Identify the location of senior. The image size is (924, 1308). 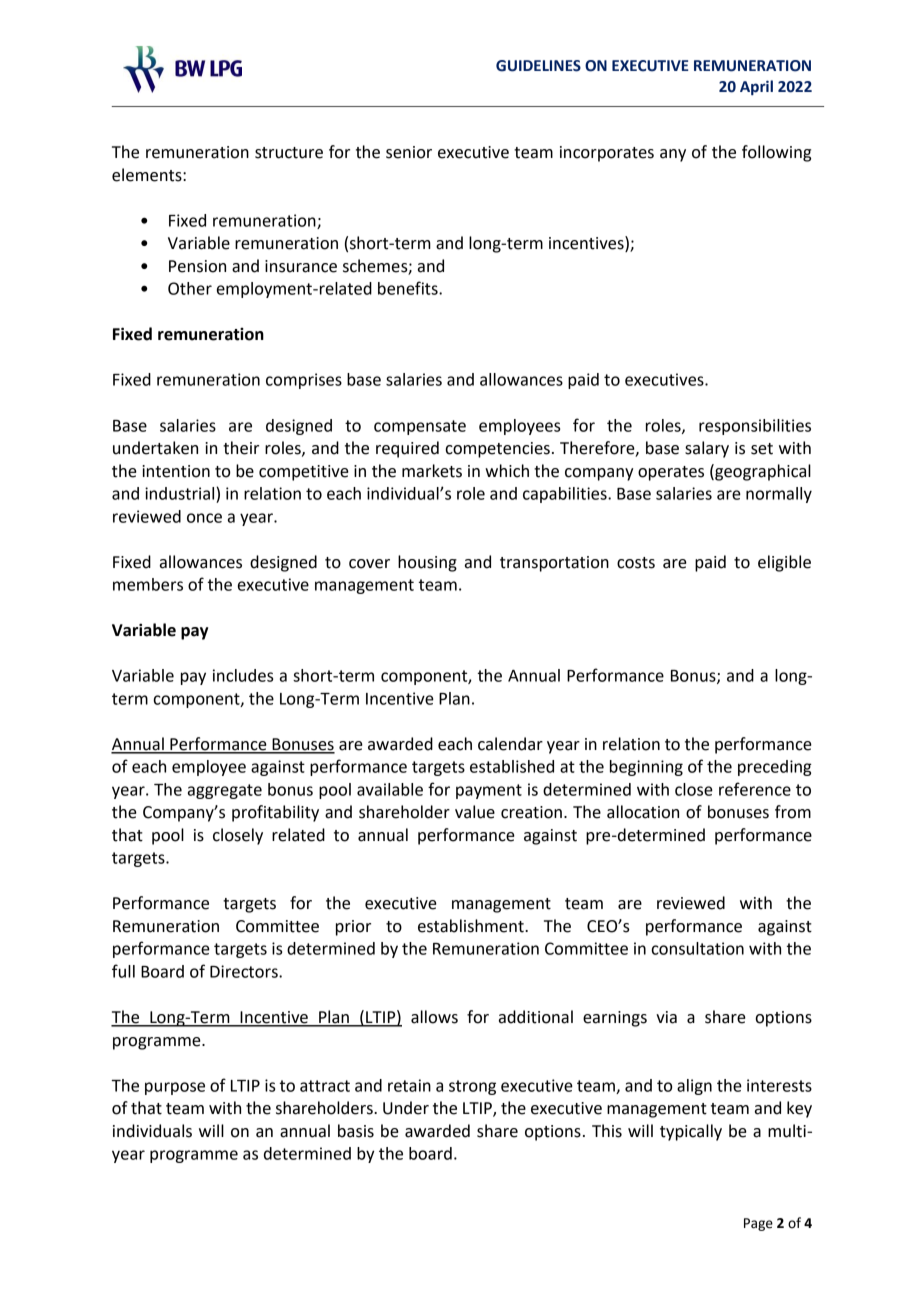
(409, 152).
